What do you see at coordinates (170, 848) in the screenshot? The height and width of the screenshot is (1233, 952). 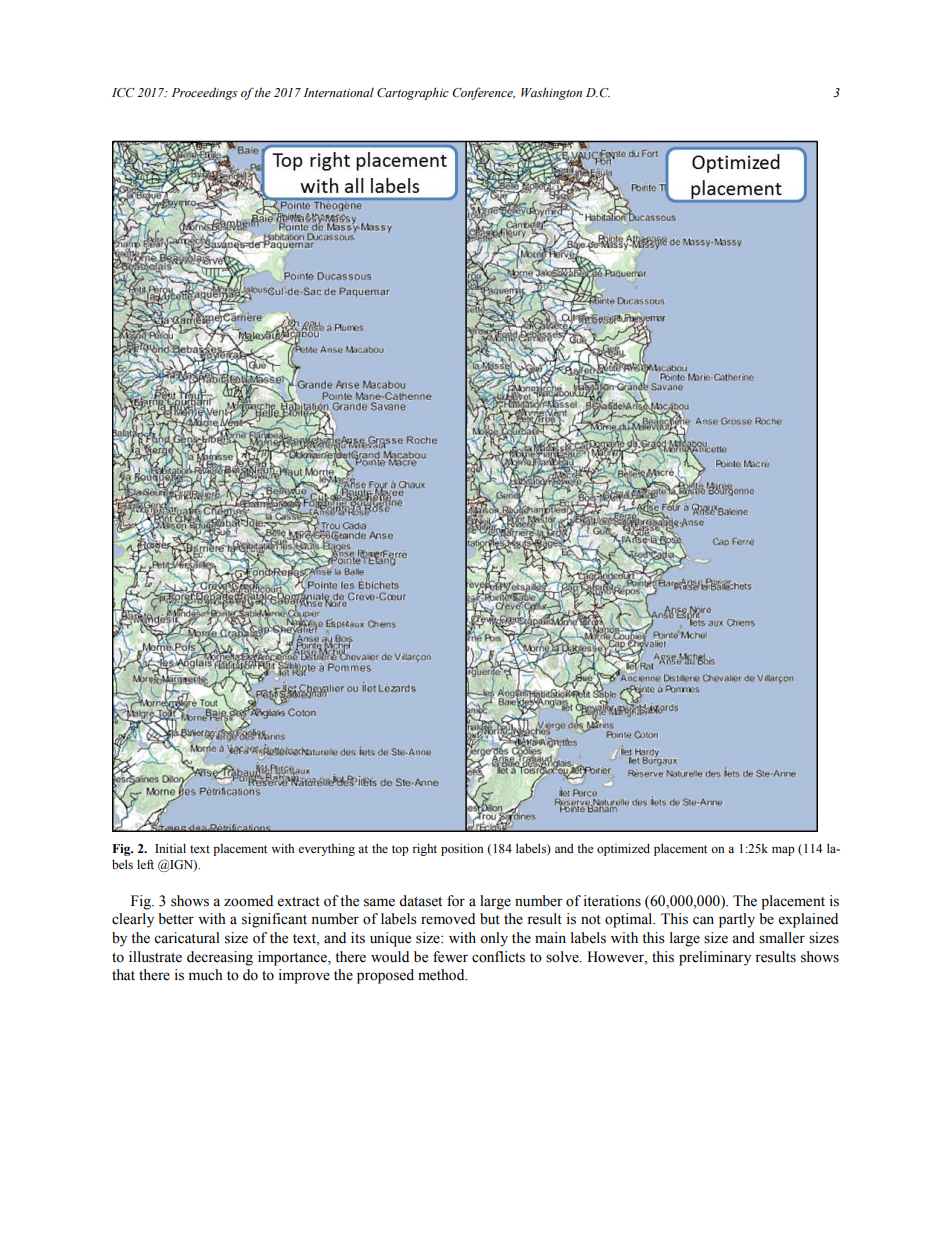 I see `Initial` at bounding box center [170, 848].
